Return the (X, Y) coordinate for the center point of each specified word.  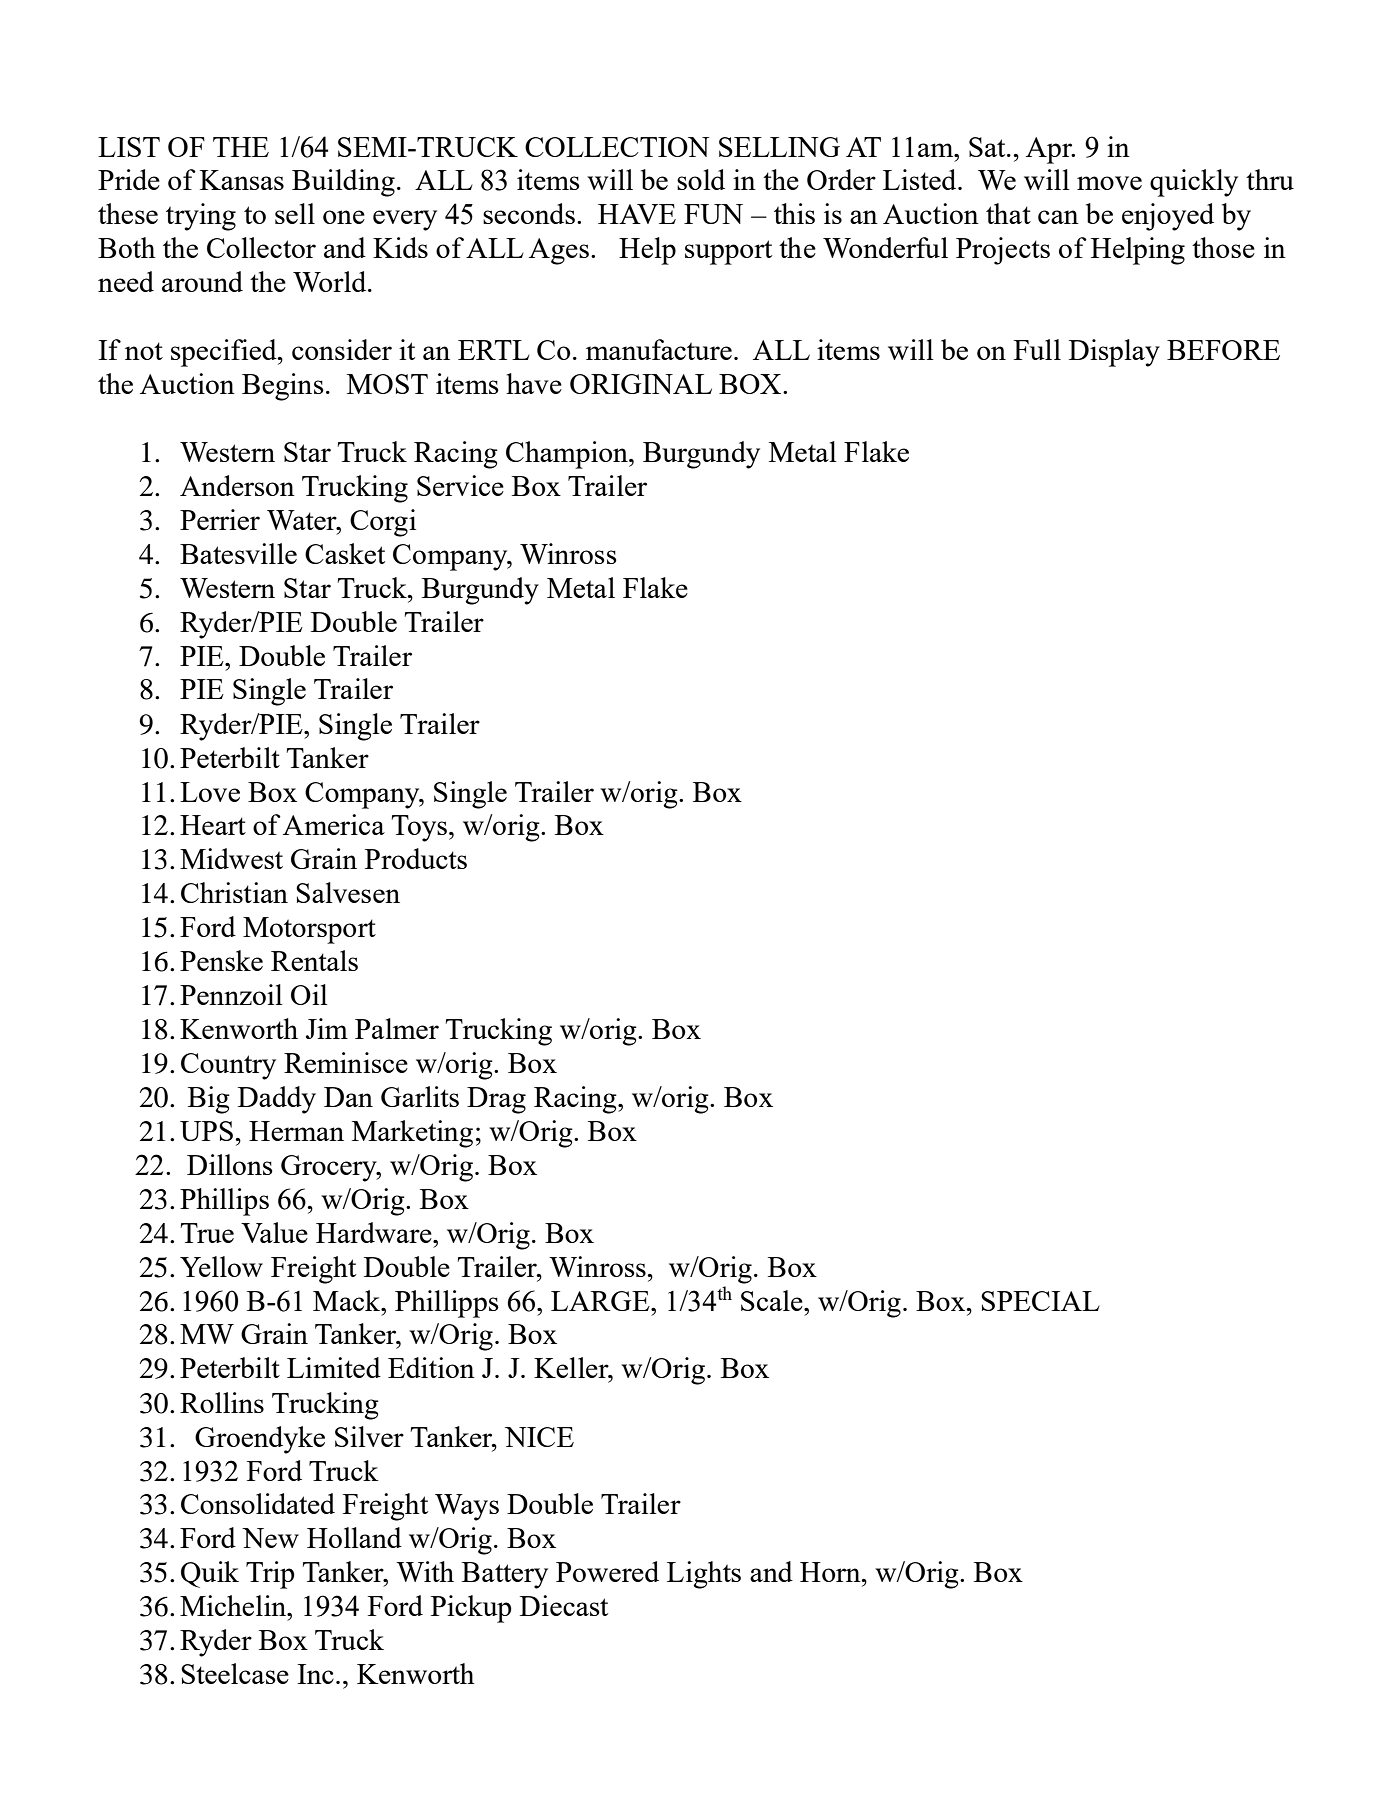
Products (416, 858)
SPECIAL (1040, 1301)
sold (701, 179)
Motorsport (309, 930)
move (1109, 183)
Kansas (242, 180)
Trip (270, 1575)
